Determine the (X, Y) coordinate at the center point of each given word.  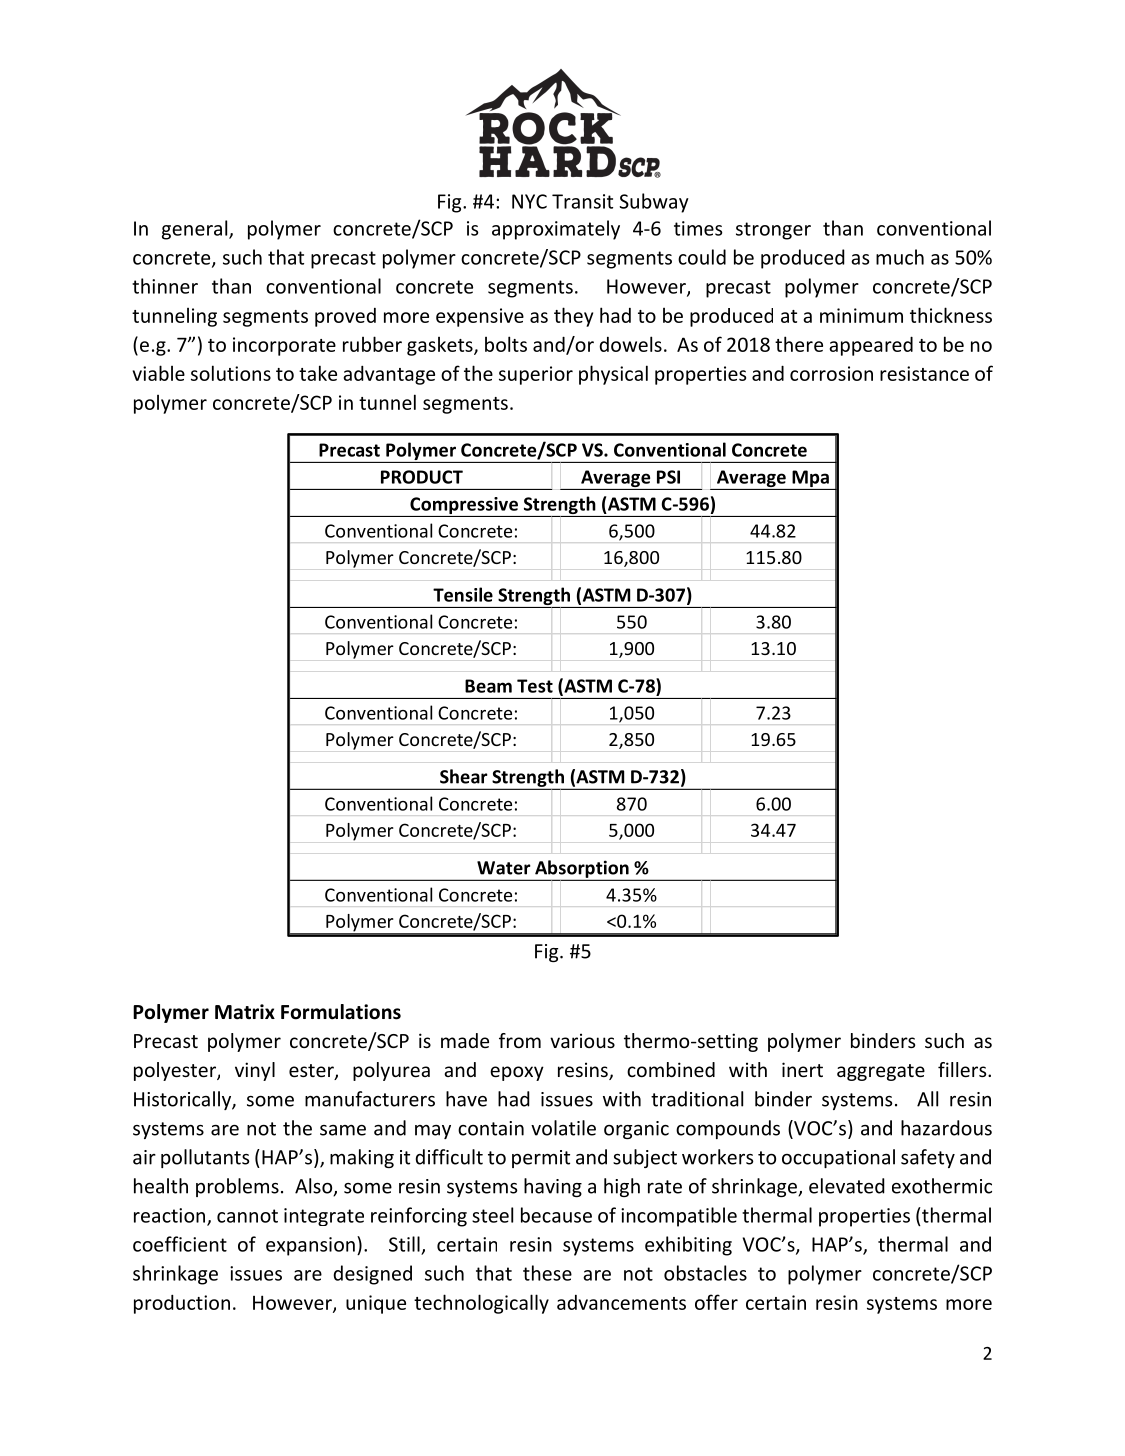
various (582, 1040)
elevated (847, 1186)
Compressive (464, 507)
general (196, 230)
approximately (556, 230)
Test (535, 686)
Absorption (582, 870)
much (900, 257)
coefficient (180, 1244)
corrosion (831, 373)
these (547, 1273)
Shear (464, 776)
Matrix (245, 1012)
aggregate (881, 1072)
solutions (231, 373)
